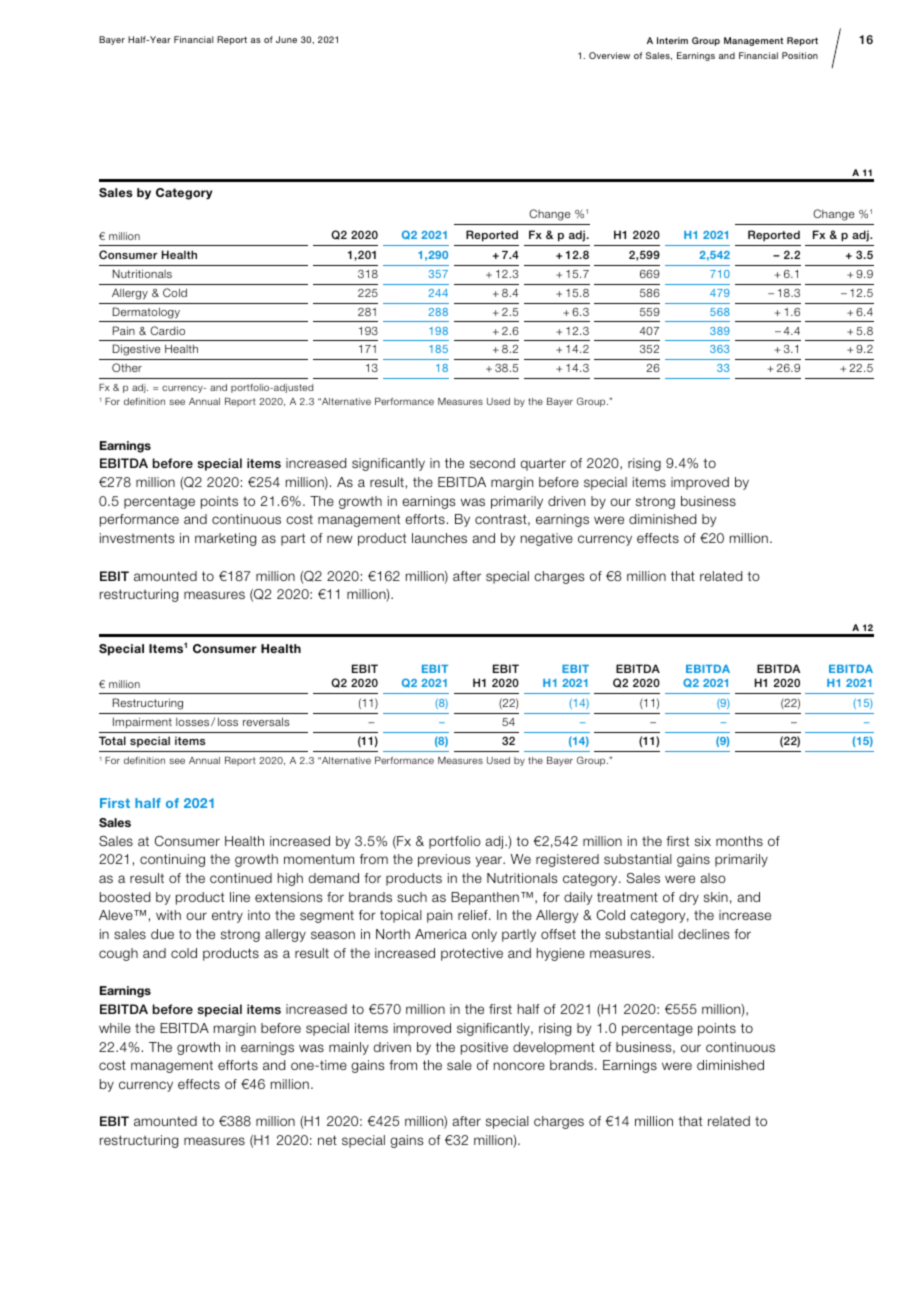  Describe the element at coordinates (172, 860) in the screenshot. I see `continuing` at that location.
